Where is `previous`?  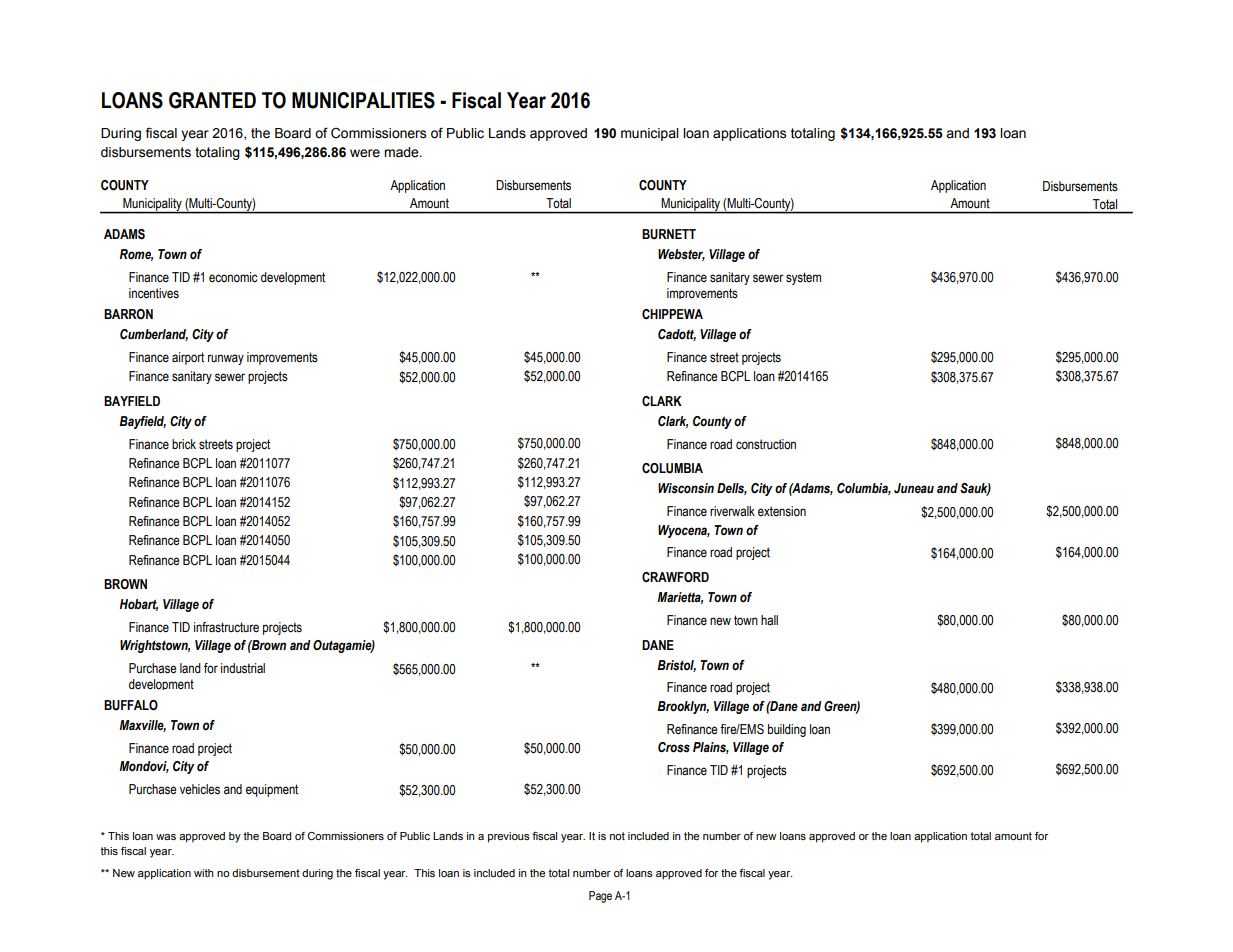 previous is located at coordinates (509, 837).
